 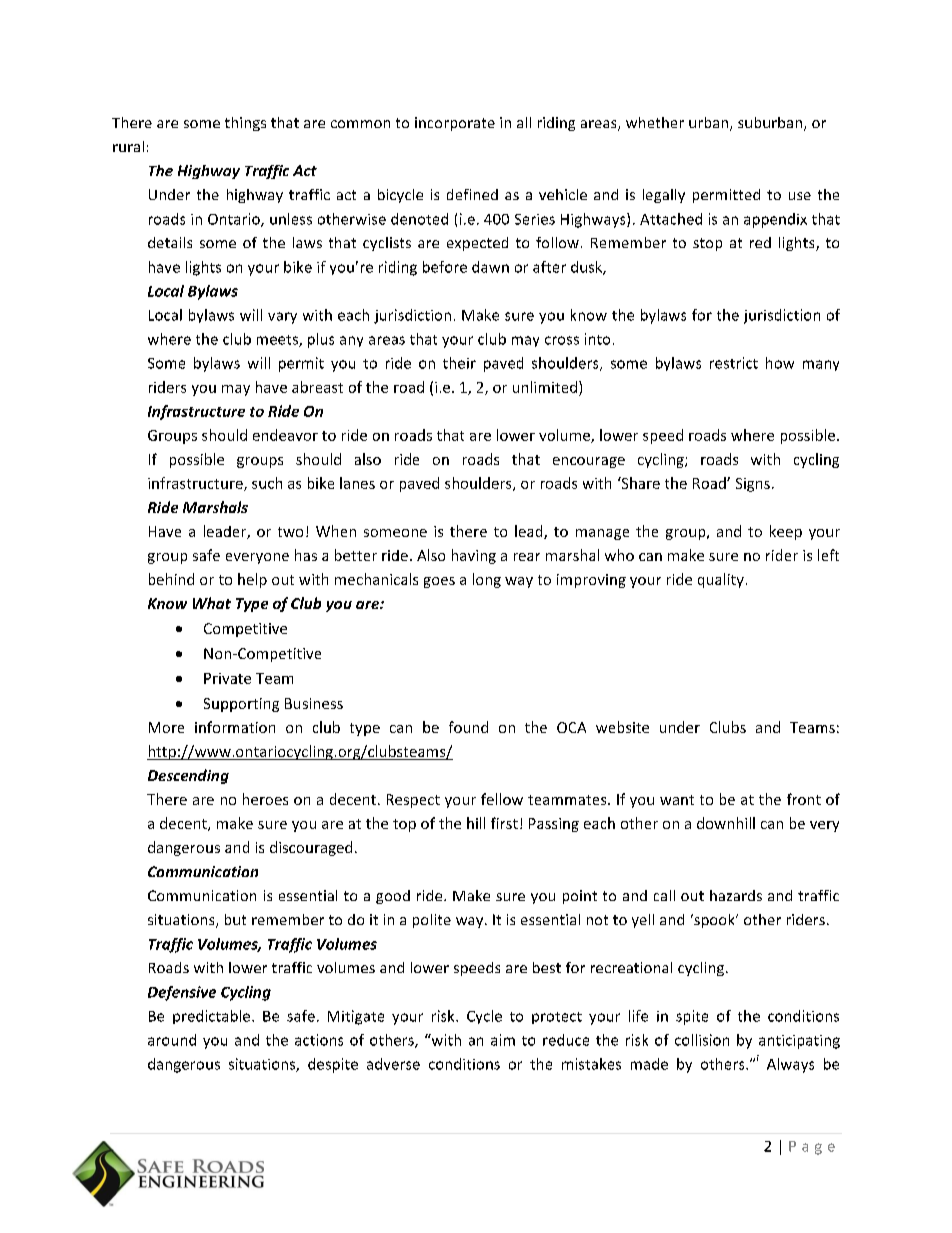 I want to click on meets, so click(x=278, y=341).
